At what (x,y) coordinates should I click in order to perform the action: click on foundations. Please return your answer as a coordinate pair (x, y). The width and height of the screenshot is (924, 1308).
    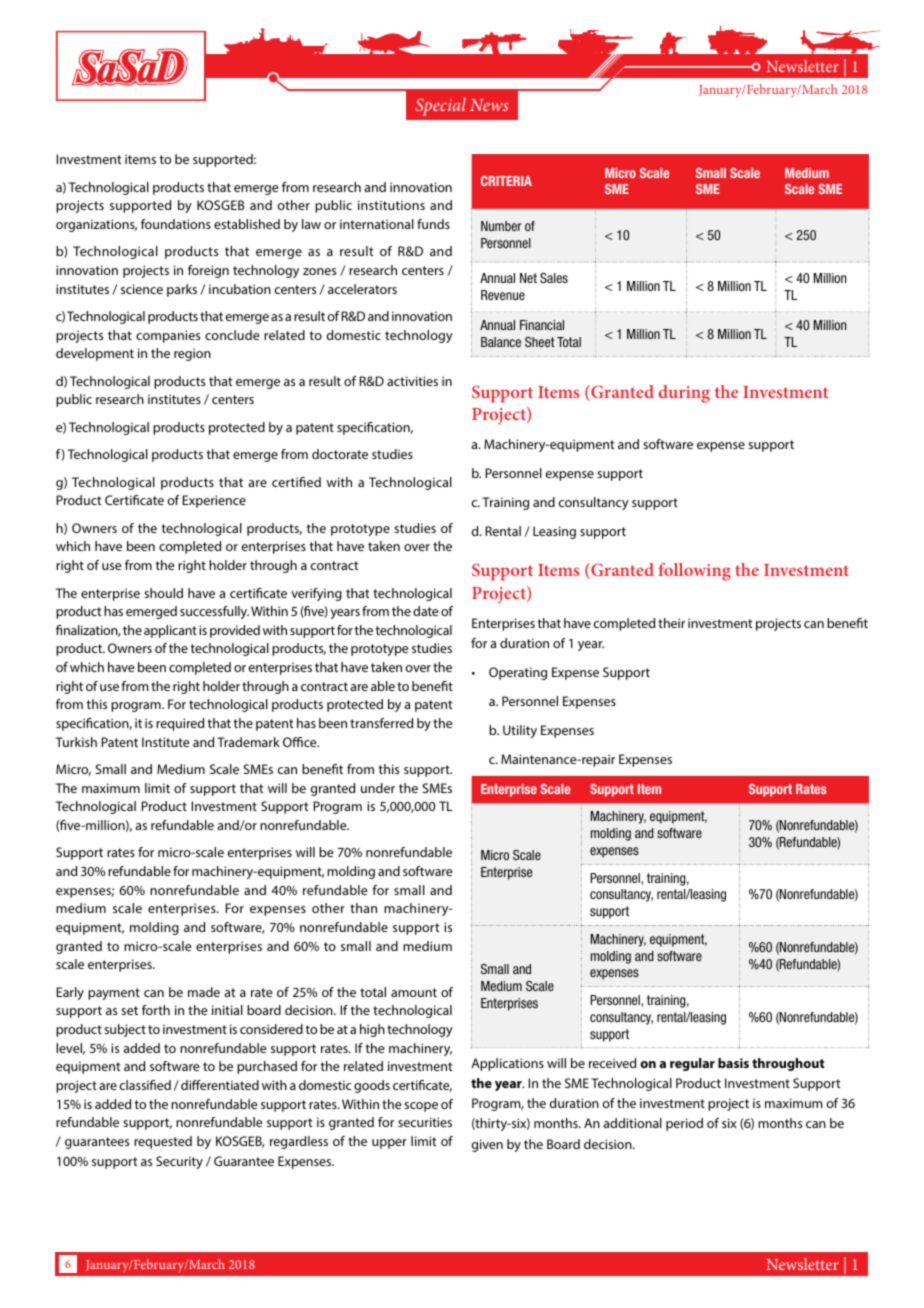
    Looking at the image, I should click on (176, 224).
